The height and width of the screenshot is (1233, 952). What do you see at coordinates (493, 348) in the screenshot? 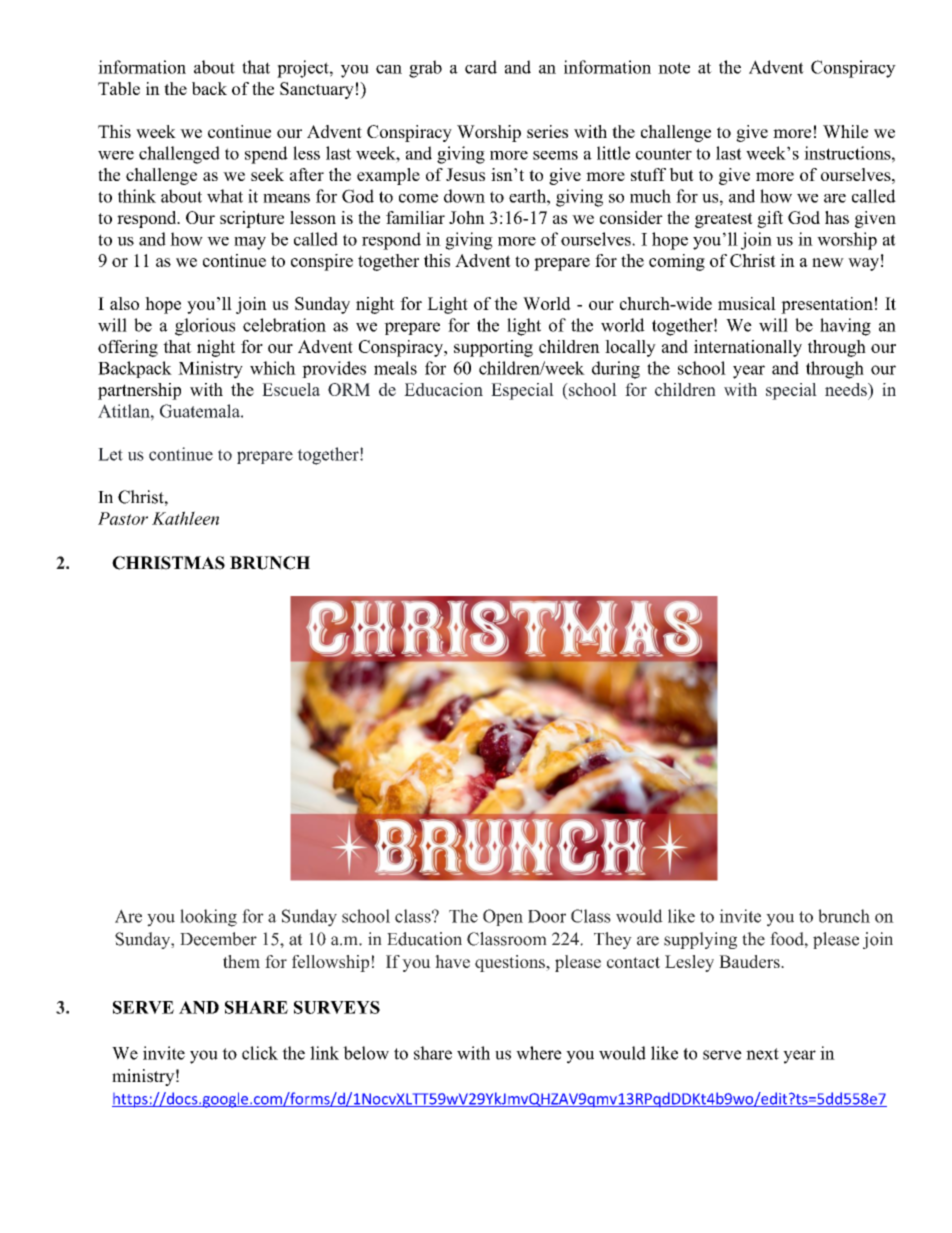
I see `supporting` at bounding box center [493, 348].
